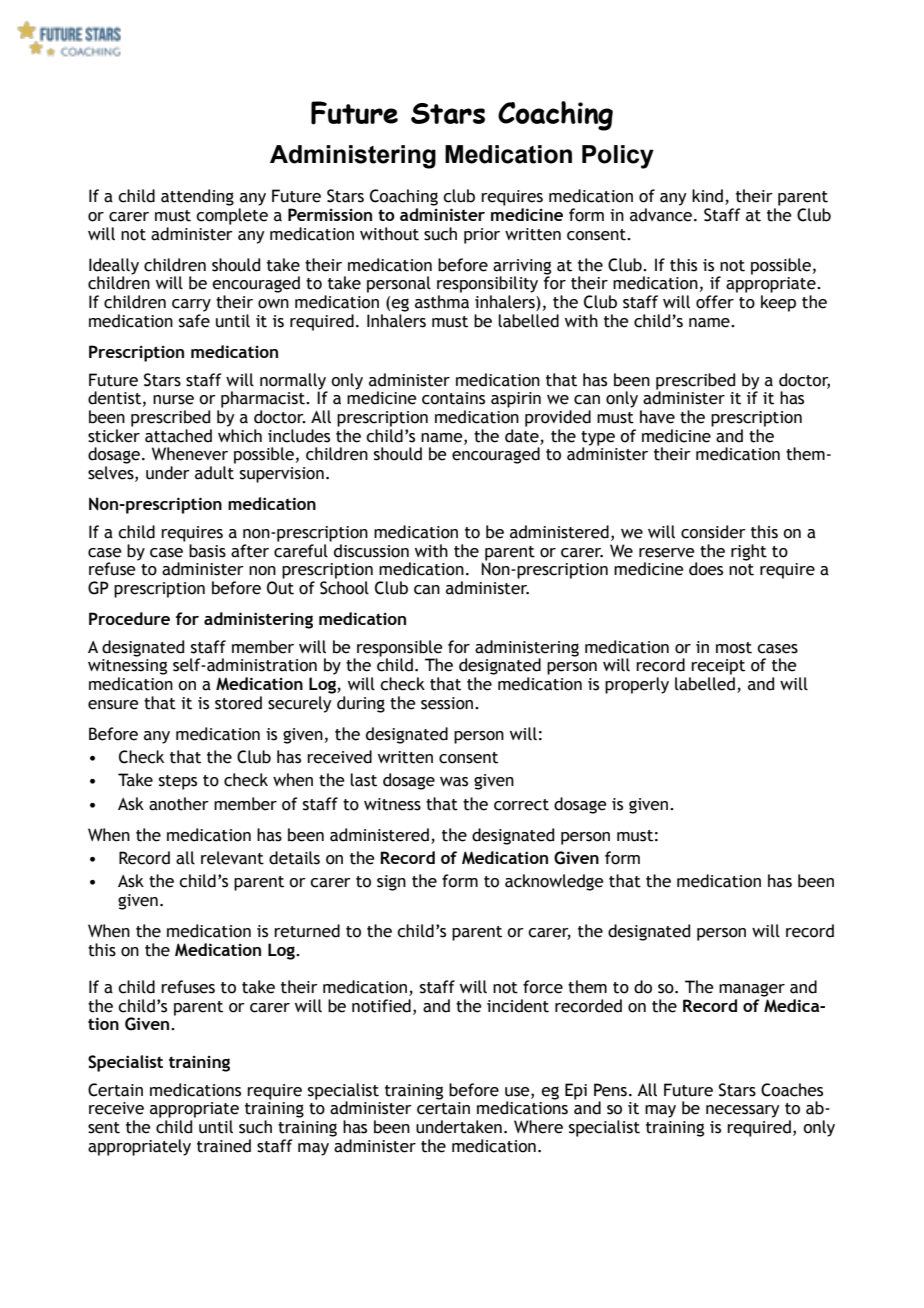 This image has width=924, height=1308. Describe the element at coordinates (224, 1146) in the image. I see `trained` at that location.
